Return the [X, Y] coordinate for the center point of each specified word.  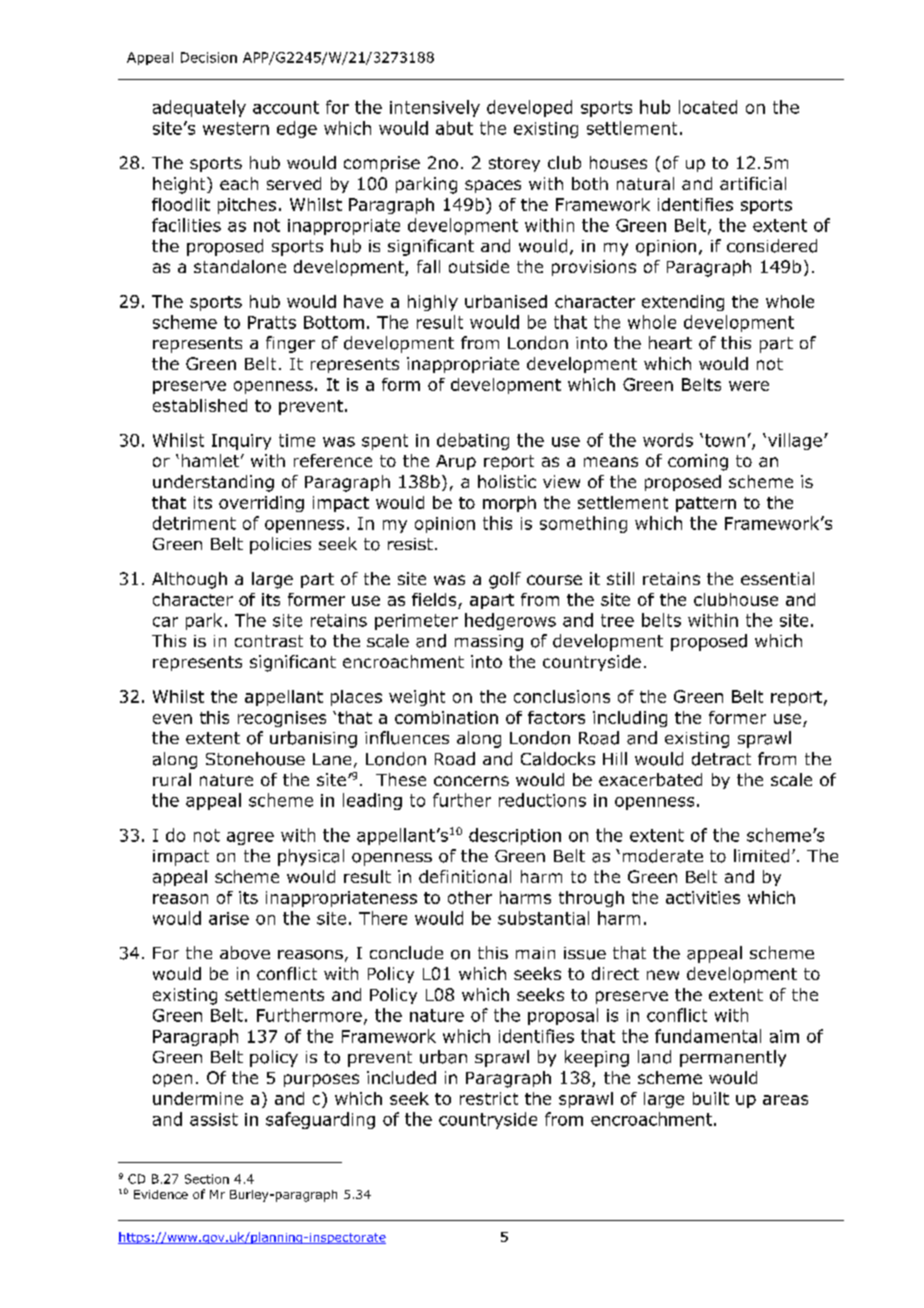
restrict [489, 1098]
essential [777, 578]
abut [454, 128]
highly [433, 303]
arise [229, 918]
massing [489, 643]
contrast [269, 641]
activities [703, 897]
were [749, 386]
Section [207, 1179]
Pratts [272, 322]
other [470, 897]
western [236, 128]
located [708, 107]
